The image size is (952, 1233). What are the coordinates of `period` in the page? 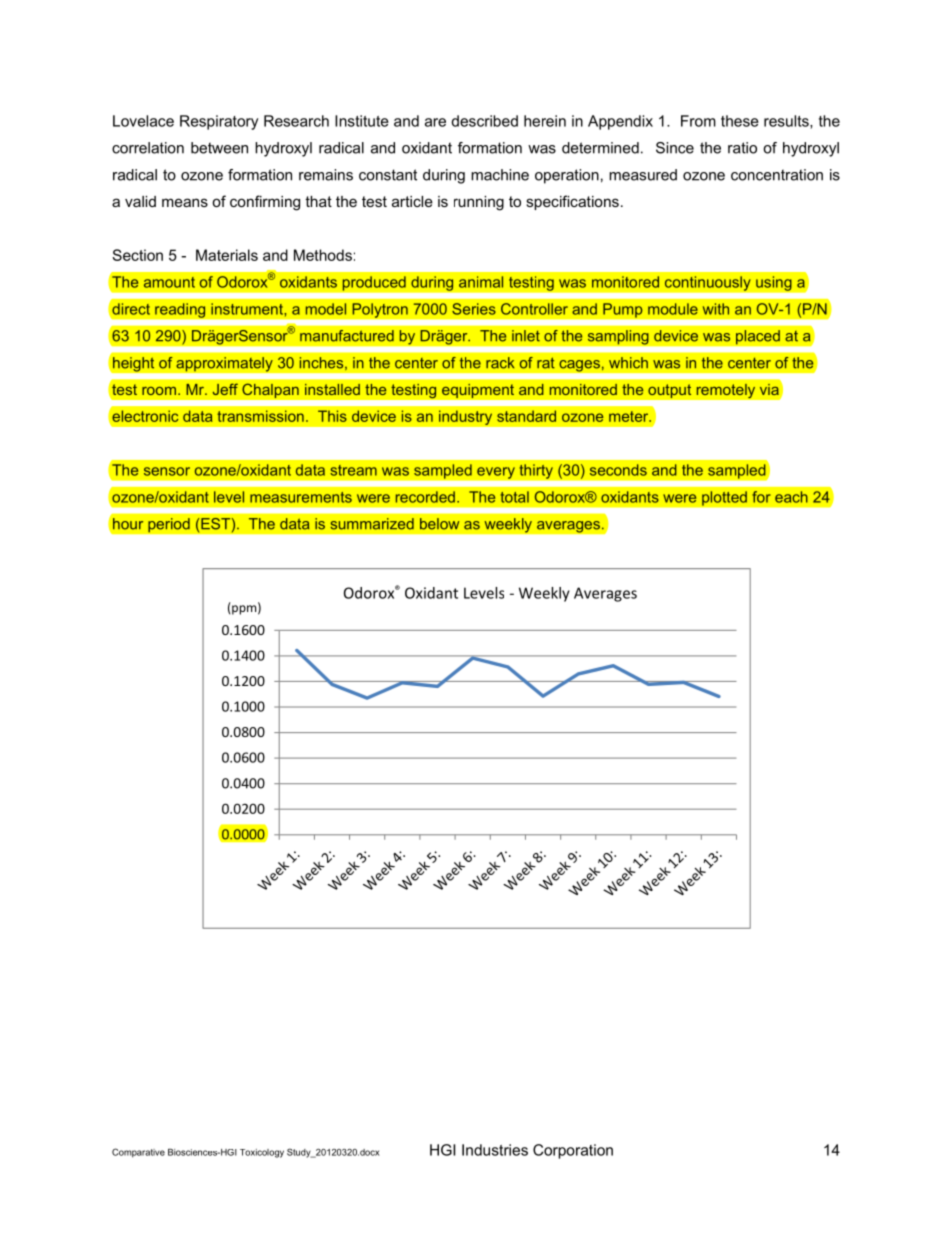 It's located at (169, 525).
